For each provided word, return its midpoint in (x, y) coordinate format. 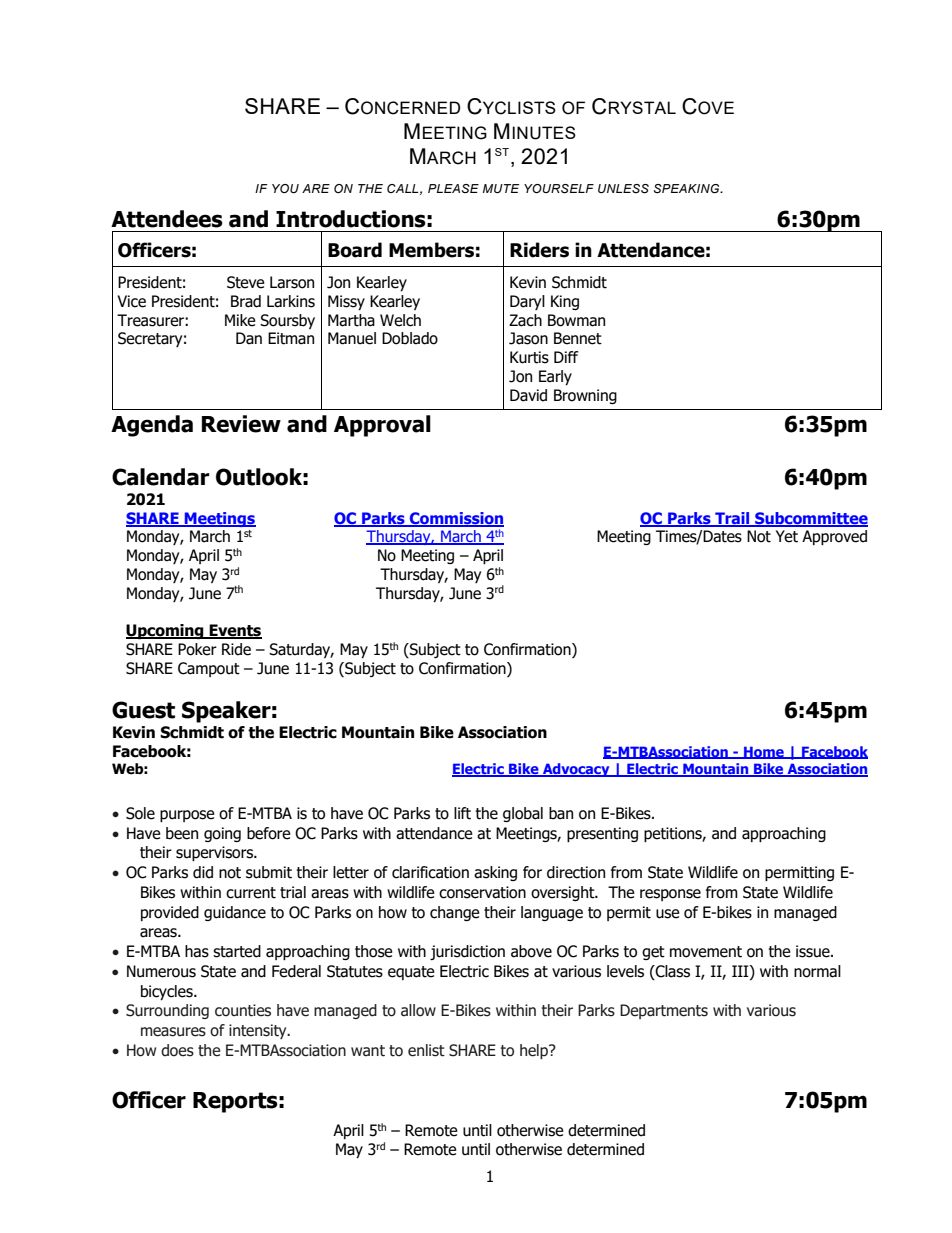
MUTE (501, 188)
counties (243, 1010)
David (528, 395)
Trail (732, 519)
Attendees (167, 219)
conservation (482, 892)
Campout (209, 669)
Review (241, 424)
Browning (585, 396)
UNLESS (623, 188)
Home (764, 752)
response (670, 895)
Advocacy (576, 770)
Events (235, 631)
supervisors (216, 853)
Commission (455, 519)
